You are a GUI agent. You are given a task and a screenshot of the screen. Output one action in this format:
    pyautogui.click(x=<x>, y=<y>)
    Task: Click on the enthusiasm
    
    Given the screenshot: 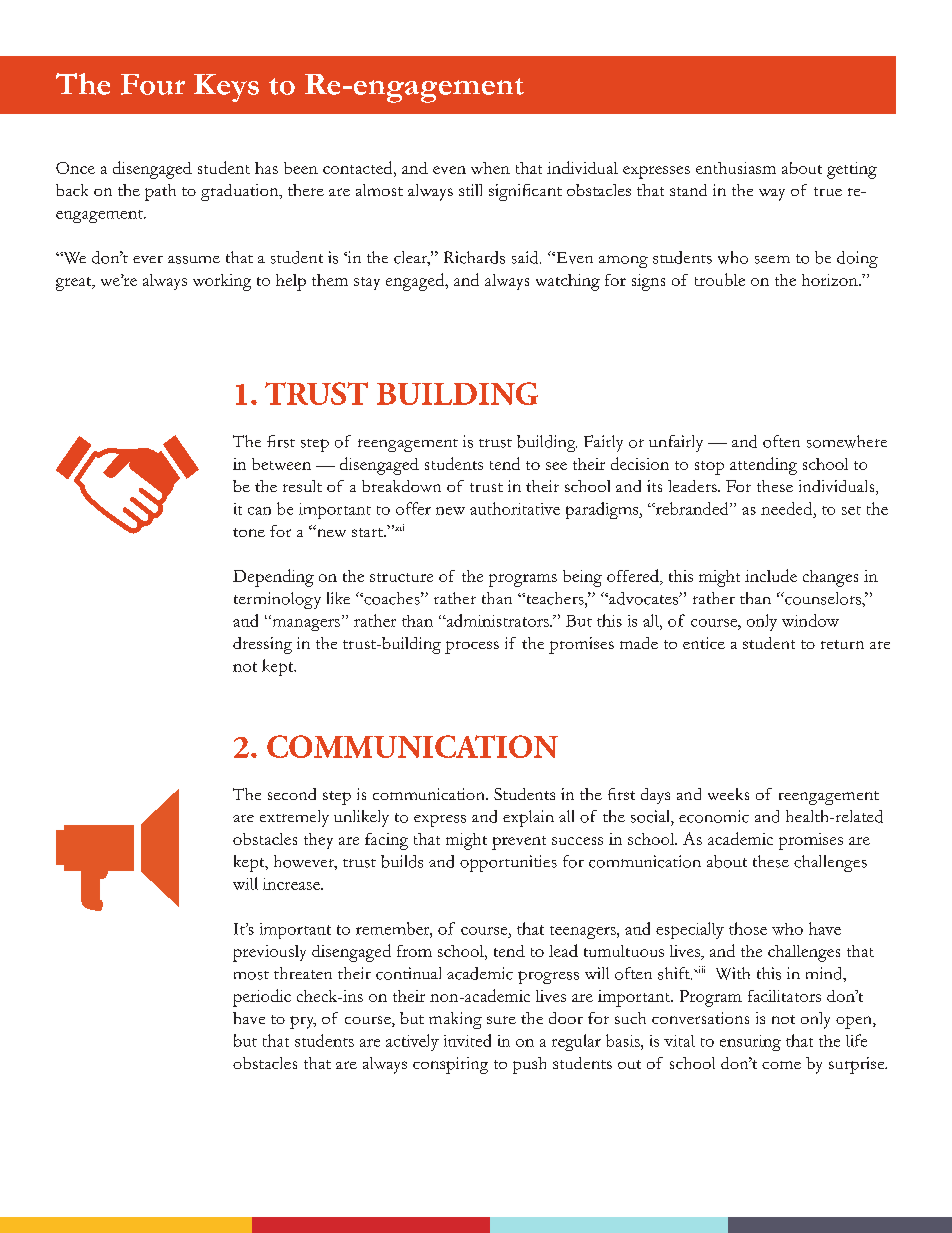 What is the action you would take?
    pyautogui.click(x=736, y=168)
